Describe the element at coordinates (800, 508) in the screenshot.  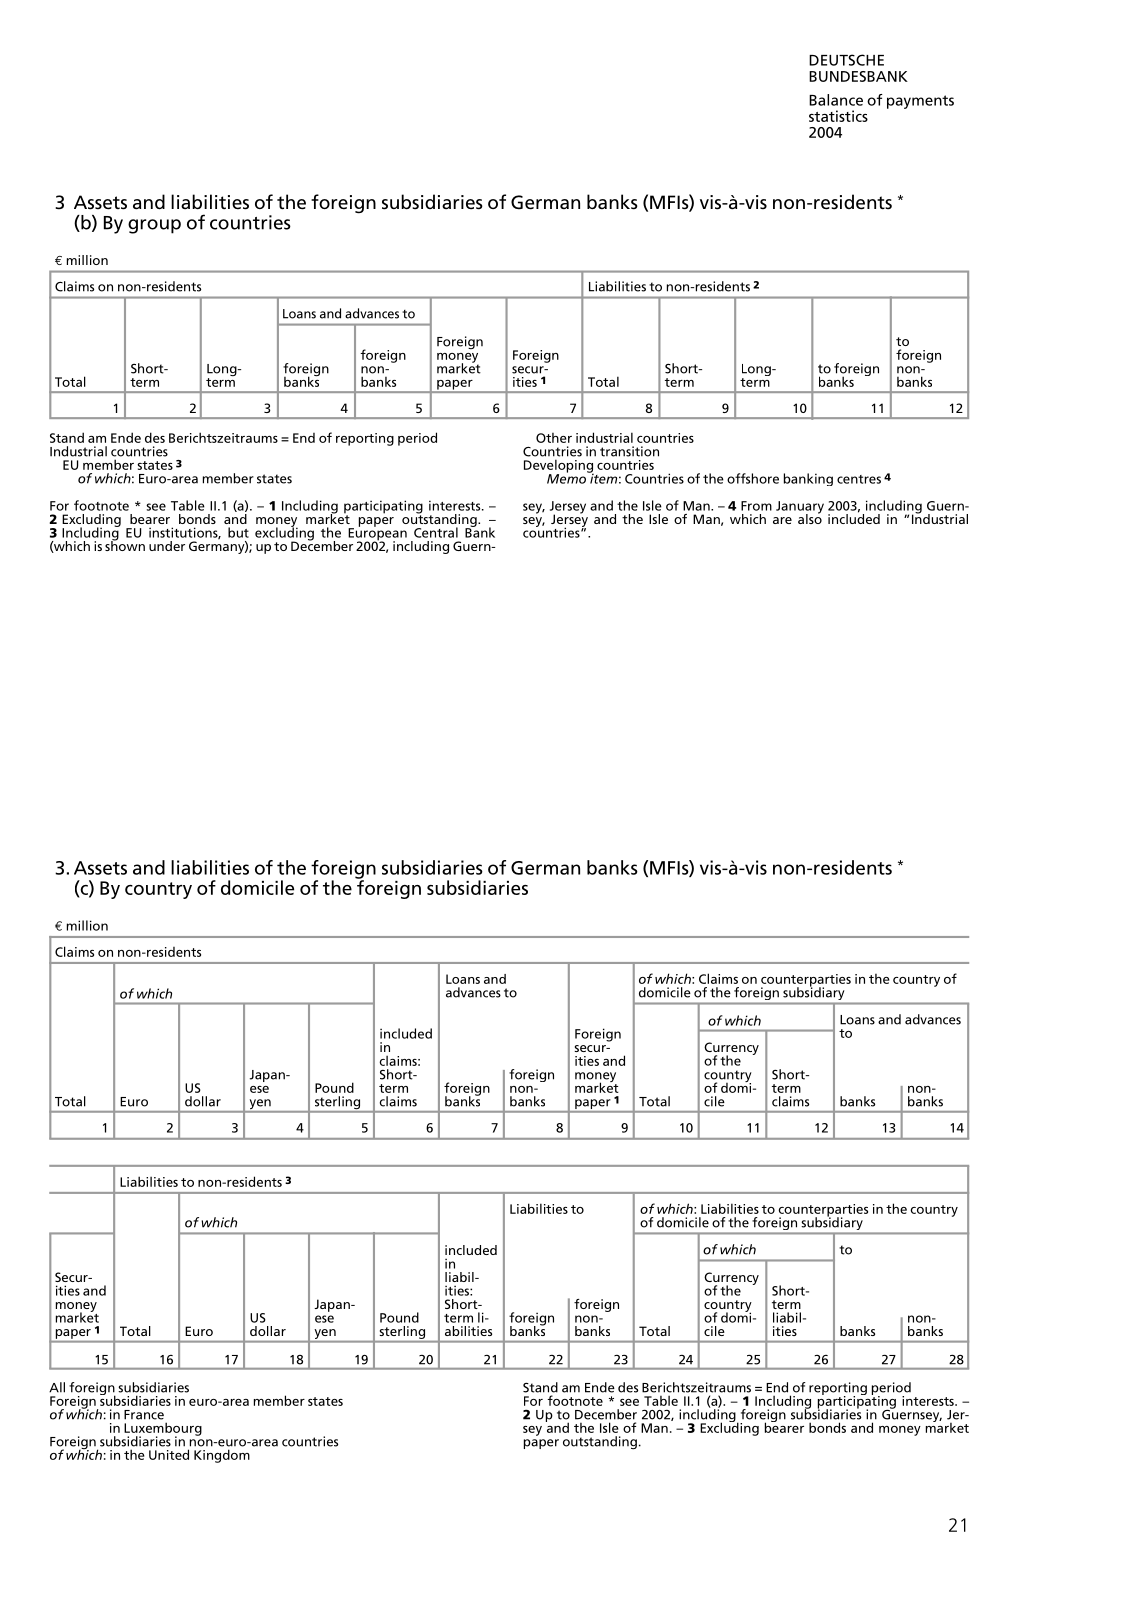
I see `January` at that location.
